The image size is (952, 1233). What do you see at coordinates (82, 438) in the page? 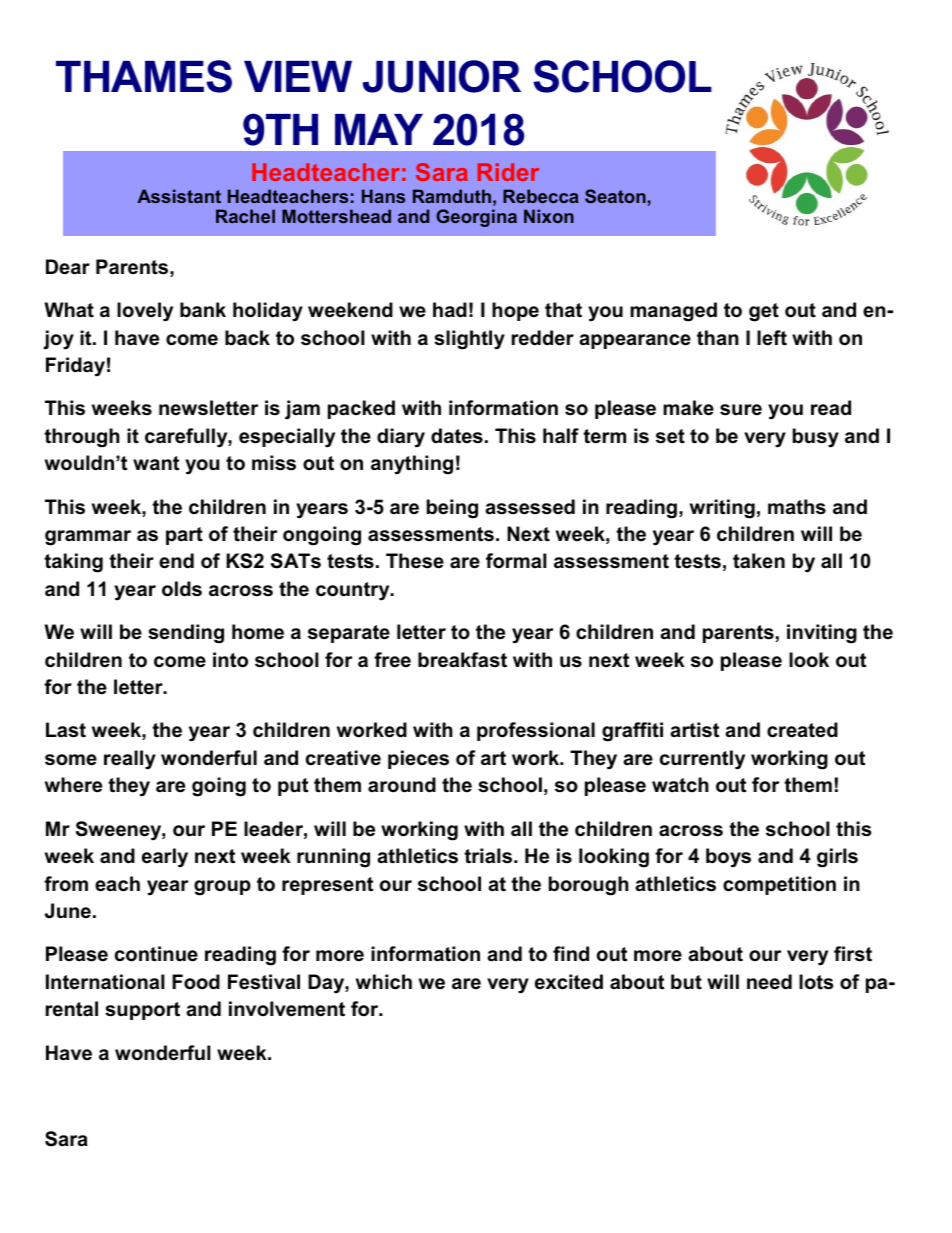
I see `through` at bounding box center [82, 438].
